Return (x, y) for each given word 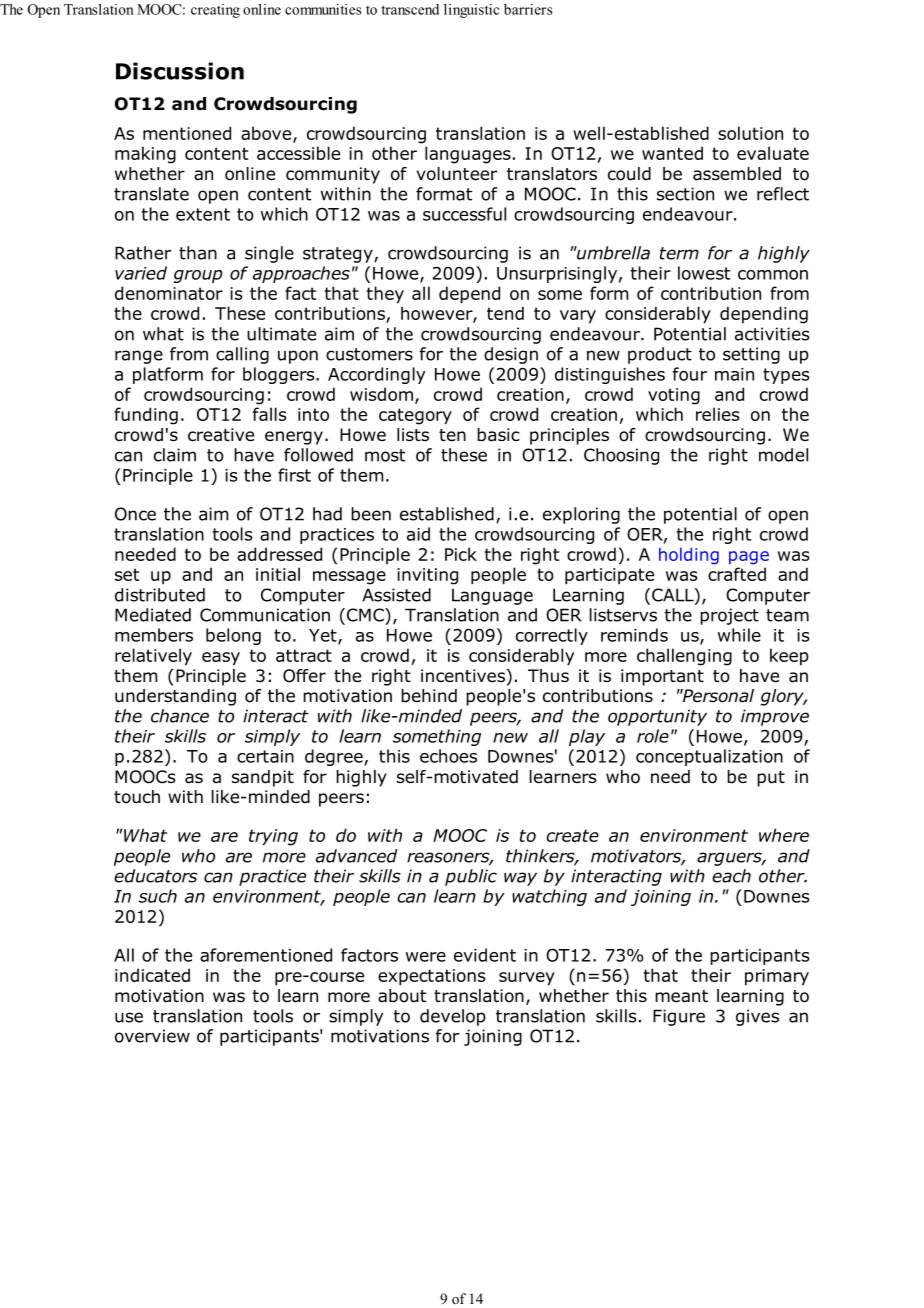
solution (750, 133)
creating (215, 11)
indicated (152, 975)
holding (689, 556)
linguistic (471, 11)
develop (453, 1017)
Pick (461, 554)
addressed (279, 554)
